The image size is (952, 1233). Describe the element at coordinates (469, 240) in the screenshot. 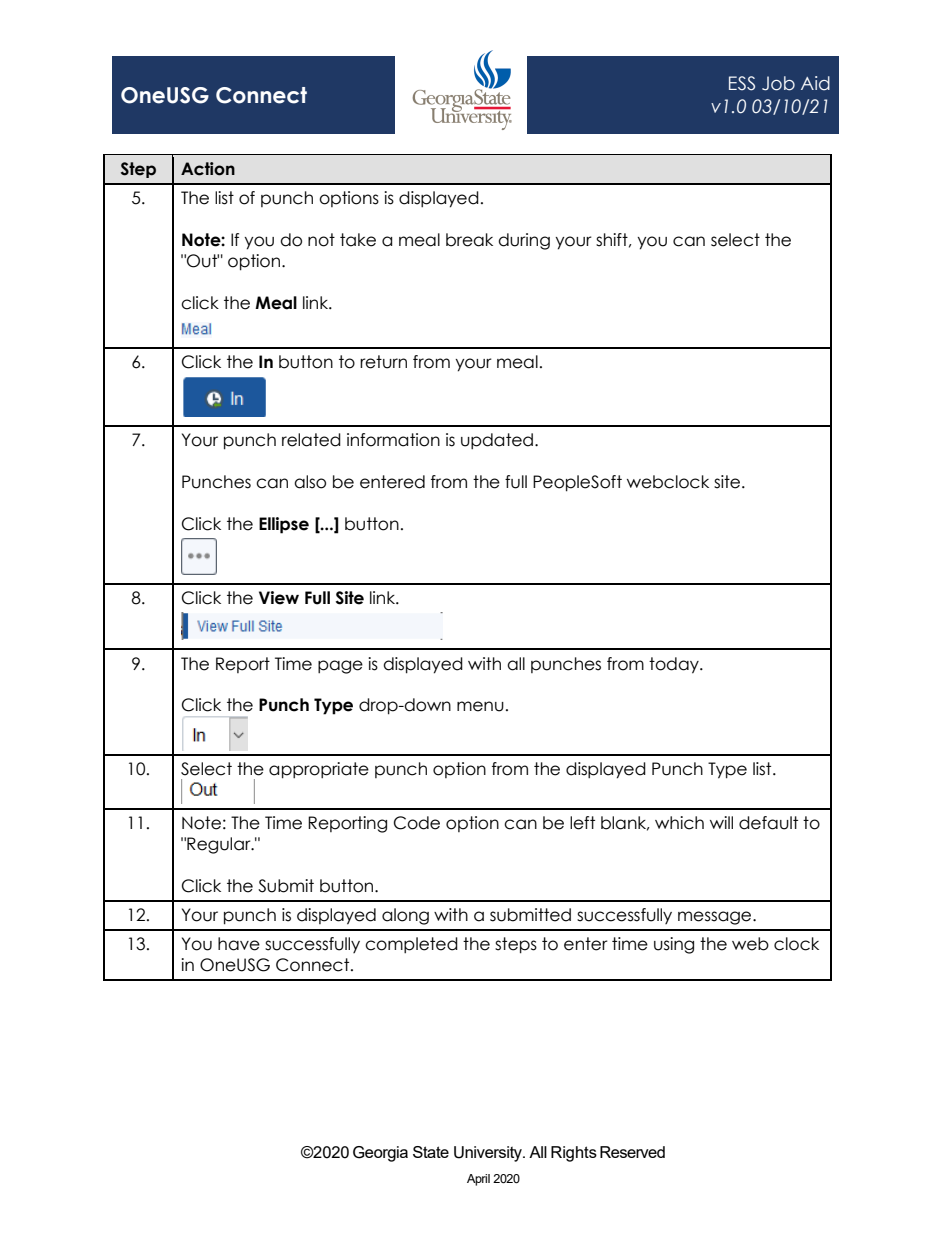

I see `break` at that location.
